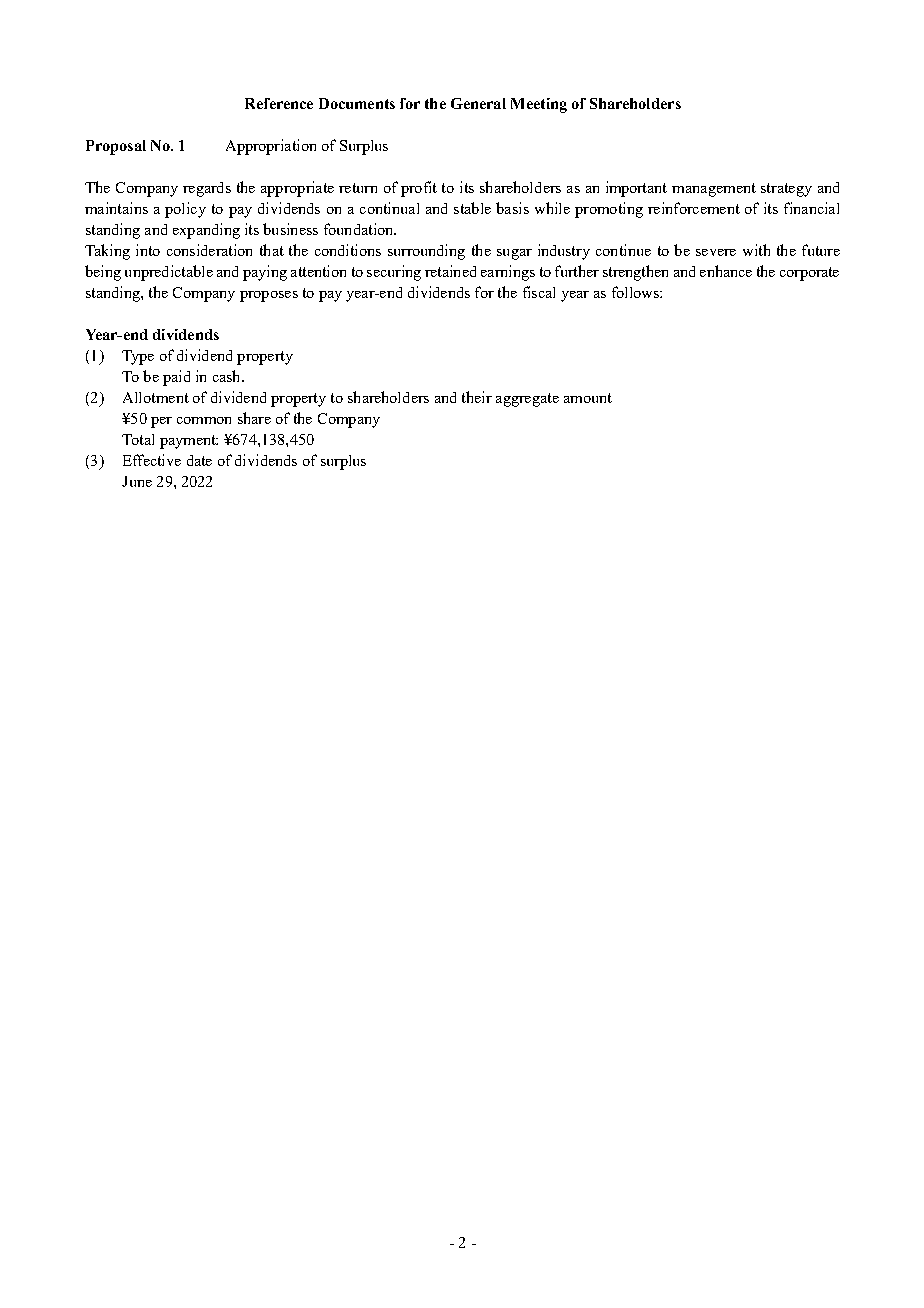 The image size is (924, 1308). What do you see at coordinates (426, 252) in the screenshot?
I see `surrounding` at bounding box center [426, 252].
